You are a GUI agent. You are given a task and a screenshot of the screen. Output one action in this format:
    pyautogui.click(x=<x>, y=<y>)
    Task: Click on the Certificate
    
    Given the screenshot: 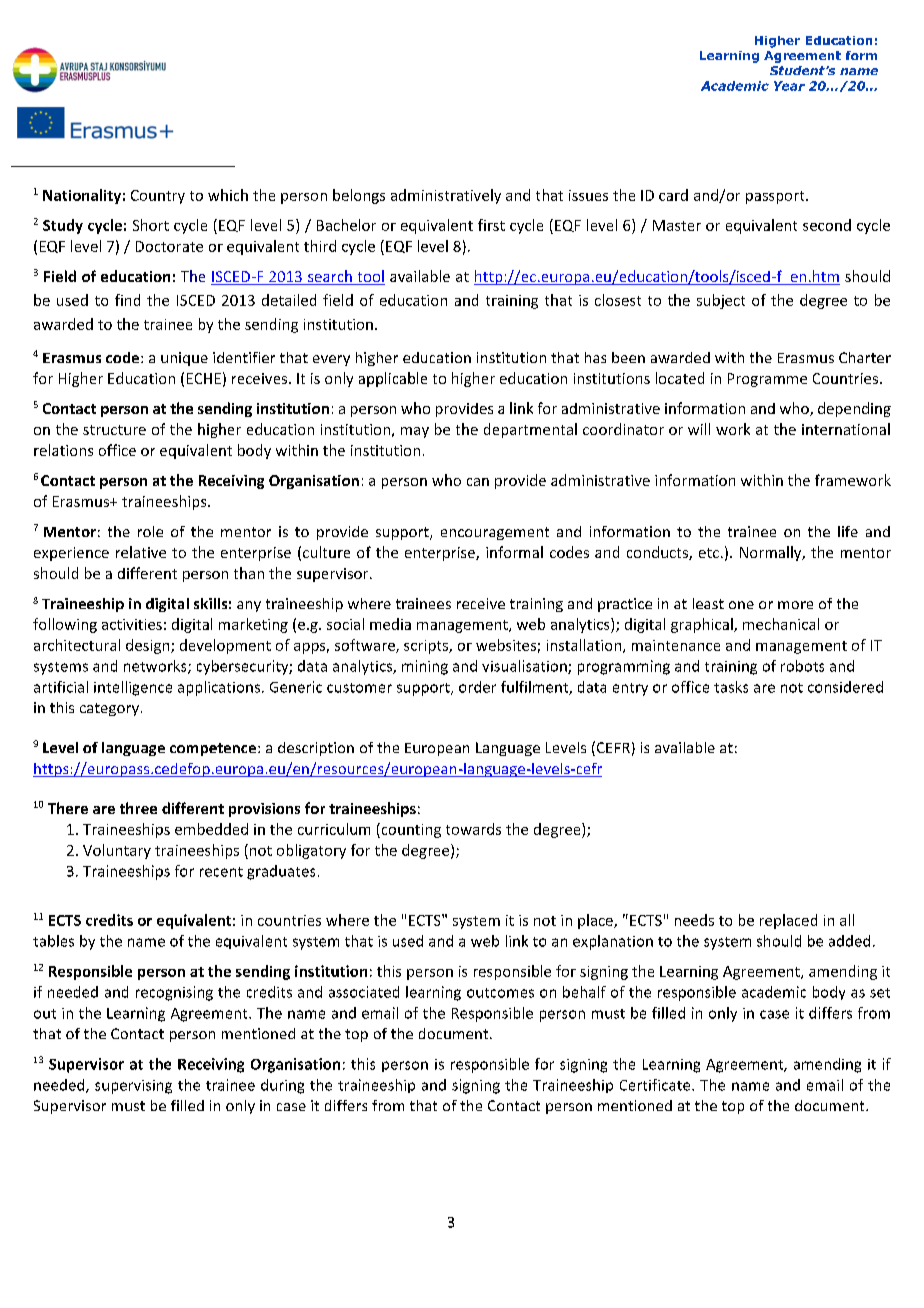 What is the action you would take?
    pyautogui.click(x=656, y=1085)
